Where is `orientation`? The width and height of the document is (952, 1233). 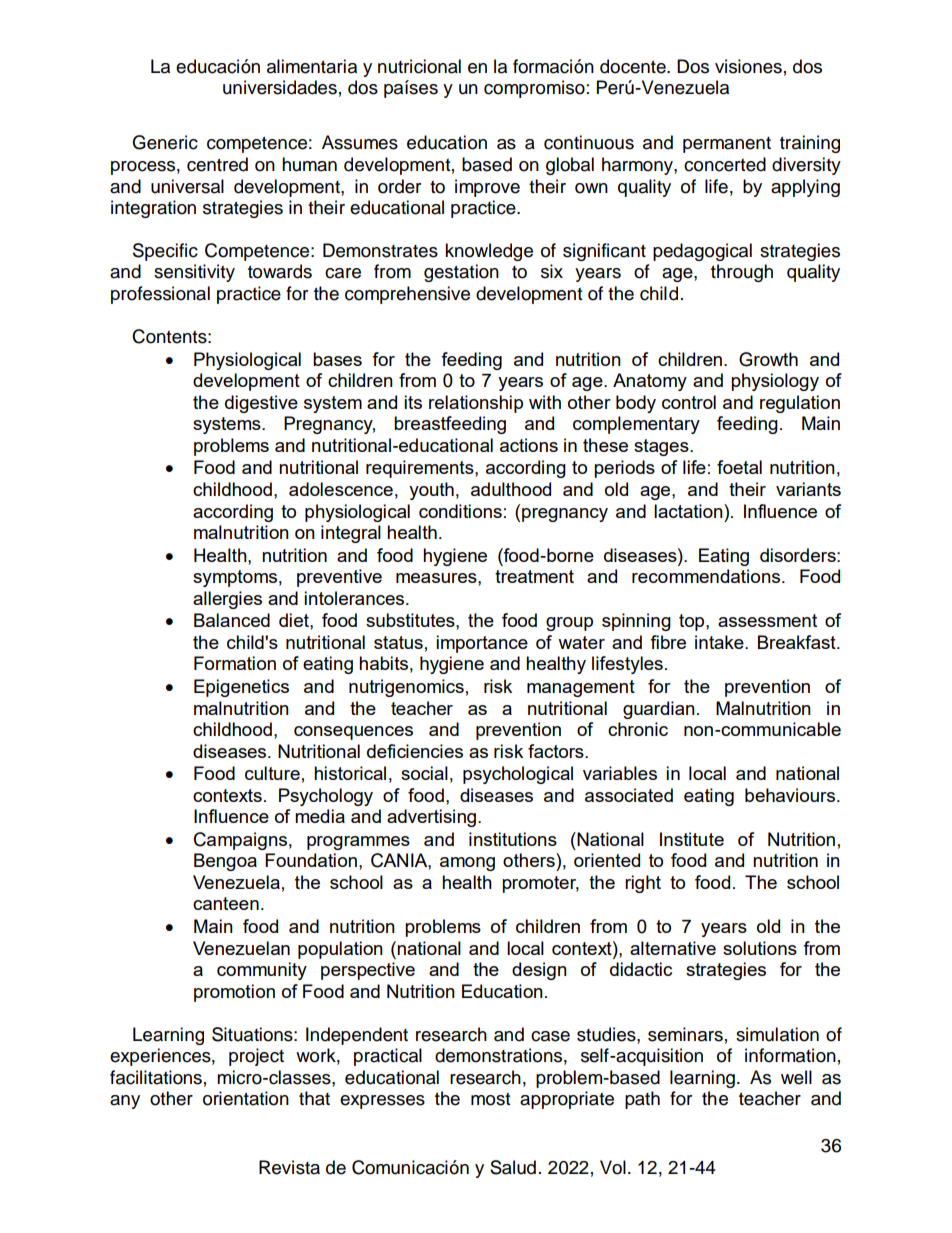
orientation is located at coordinates (246, 1098).
